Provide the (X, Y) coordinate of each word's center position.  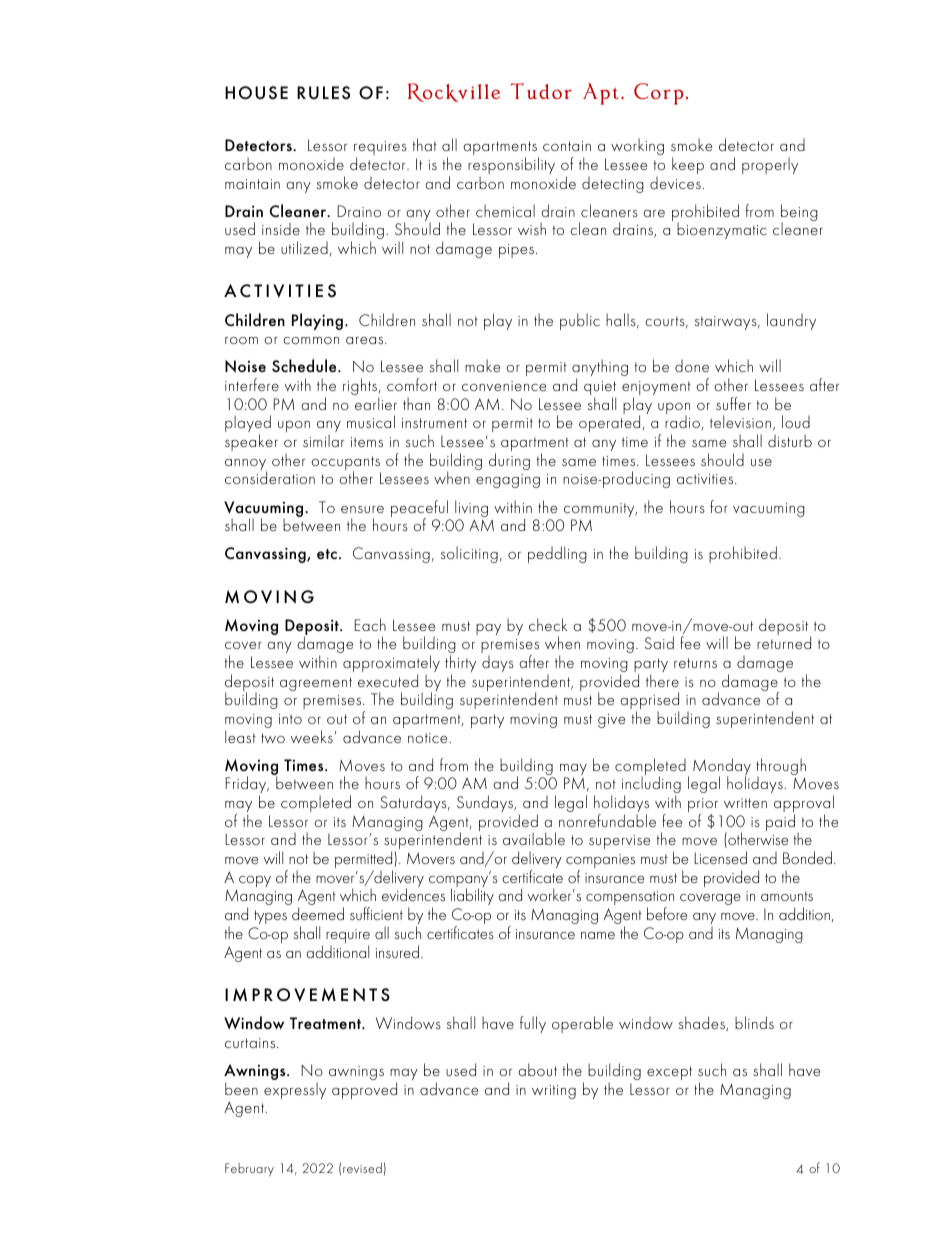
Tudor (541, 91)
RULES (323, 92)
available (534, 838)
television (740, 421)
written (745, 803)
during (509, 461)
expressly (295, 1090)
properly (770, 165)
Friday (247, 786)
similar (323, 440)
